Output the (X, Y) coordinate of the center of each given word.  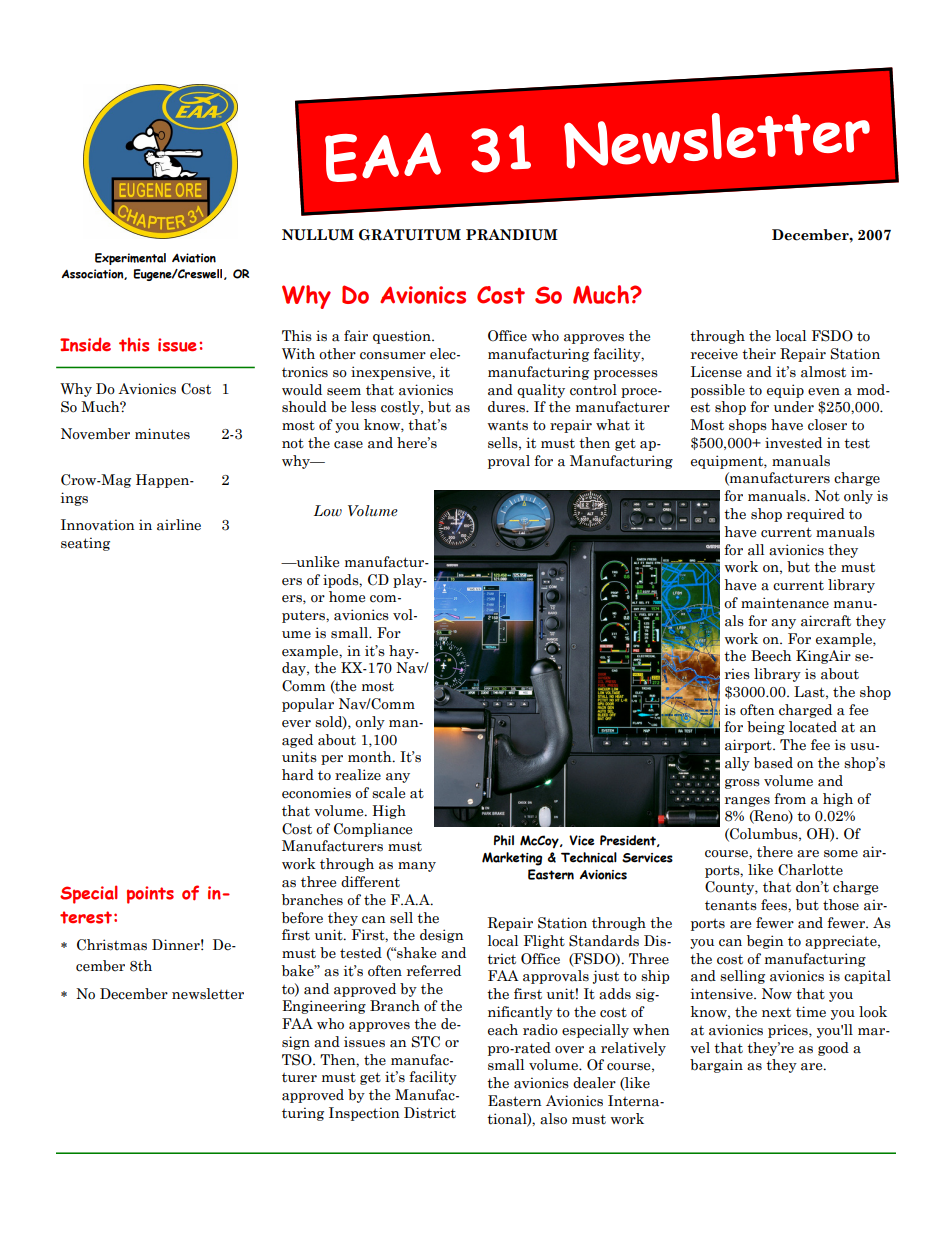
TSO (298, 1060)
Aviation (194, 258)
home (347, 597)
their (759, 354)
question (403, 337)
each (503, 1030)
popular (308, 705)
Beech (771, 656)
